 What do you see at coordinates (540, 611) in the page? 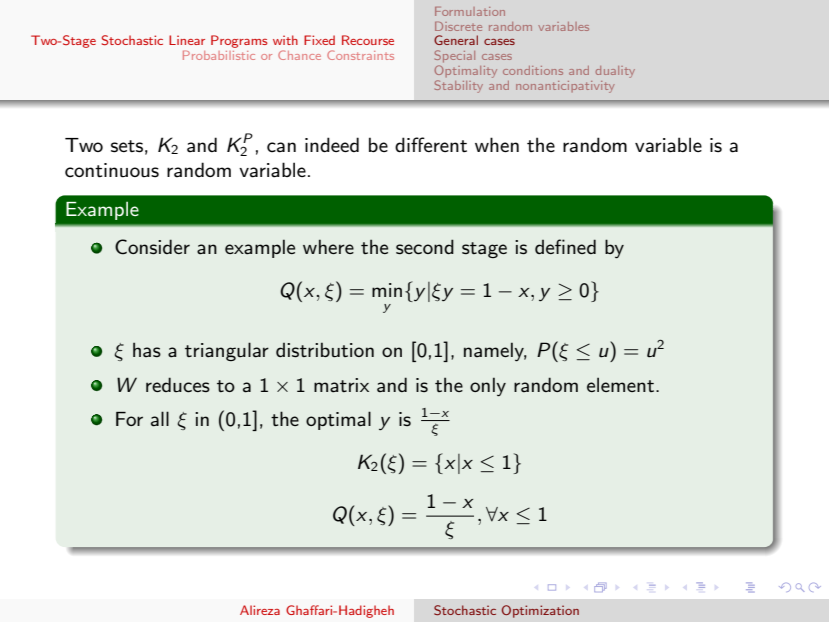
I see `Optimization` at bounding box center [540, 611].
